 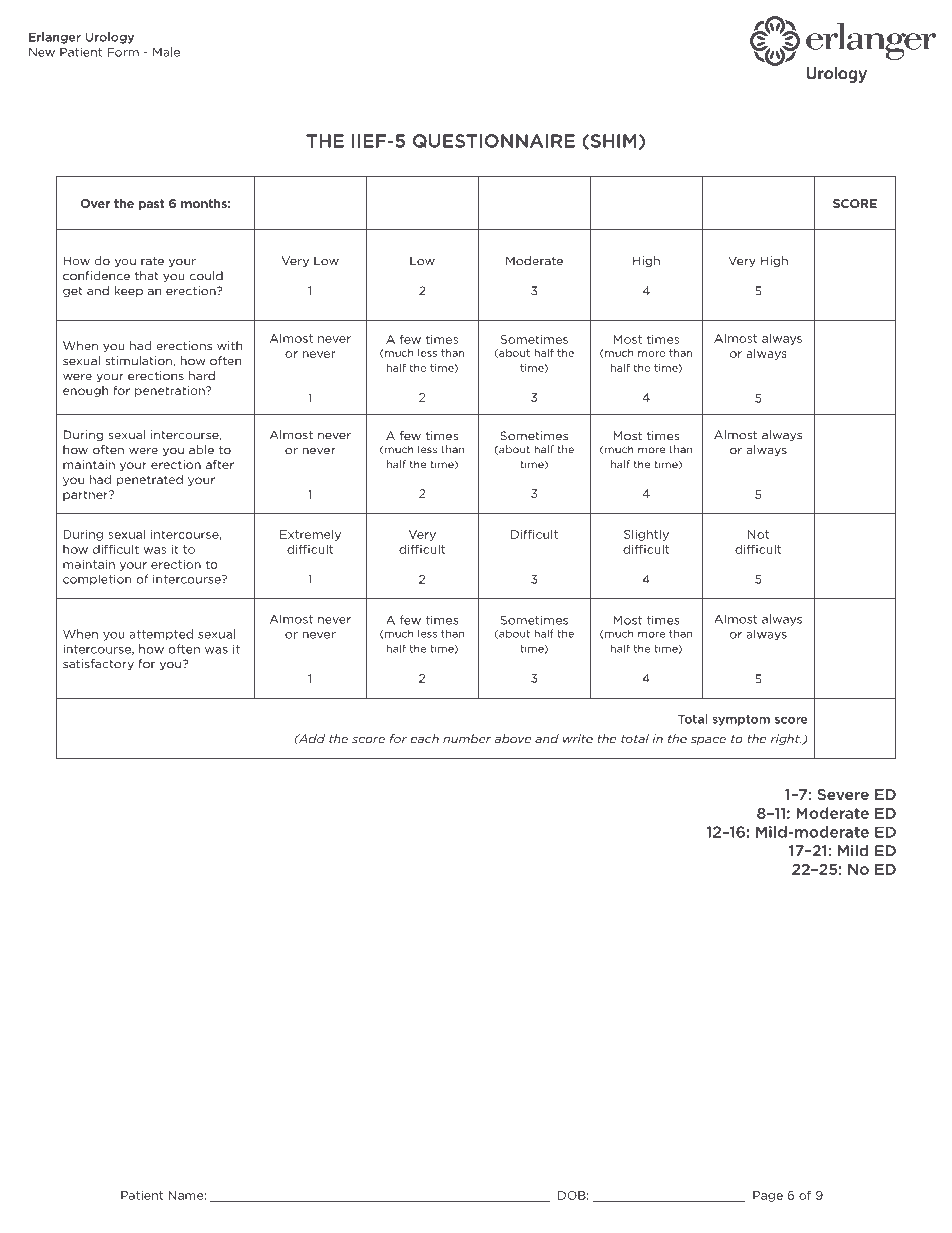 I want to click on Form, so click(x=123, y=52).
